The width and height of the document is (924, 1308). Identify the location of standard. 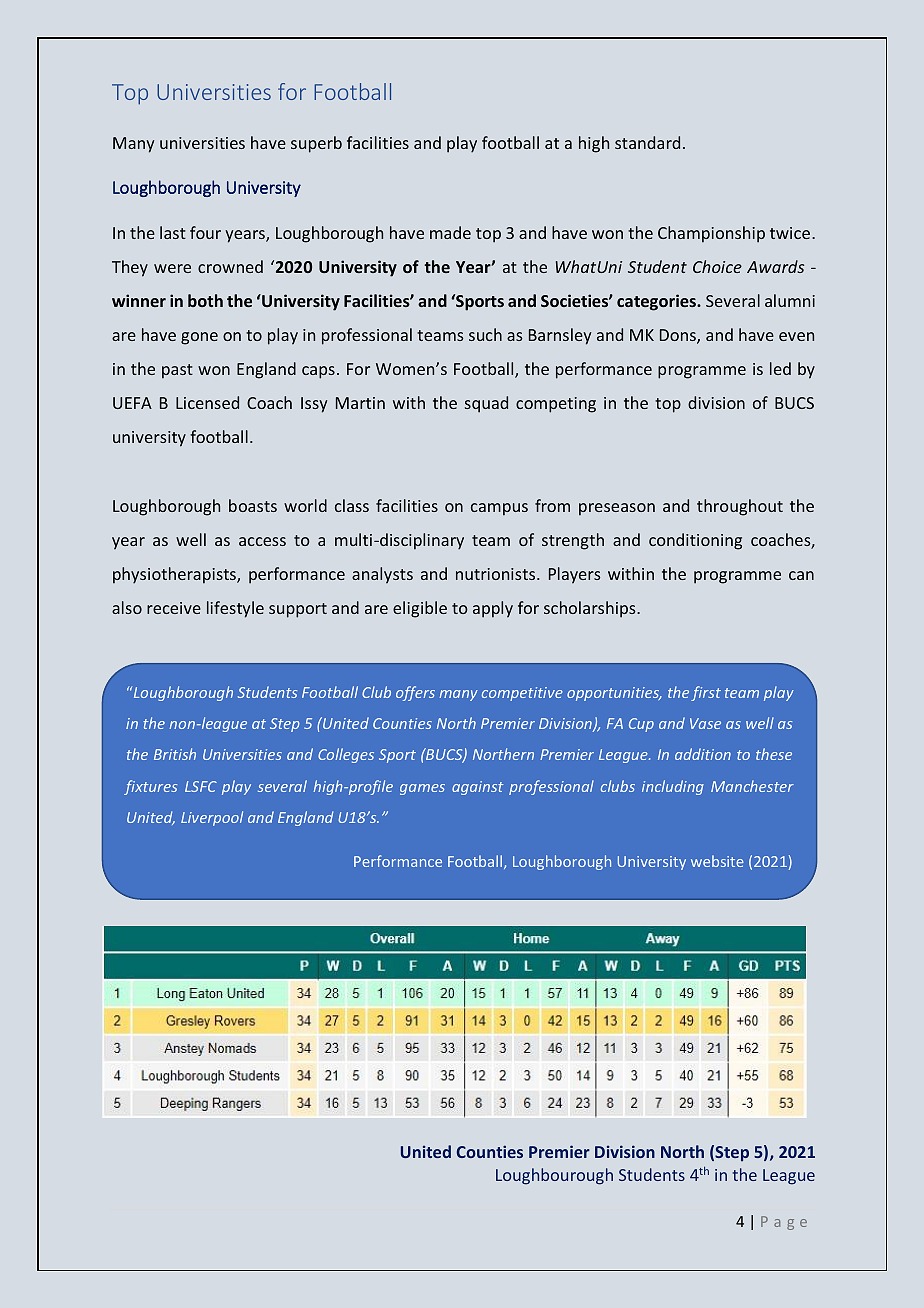
(647, 142).
